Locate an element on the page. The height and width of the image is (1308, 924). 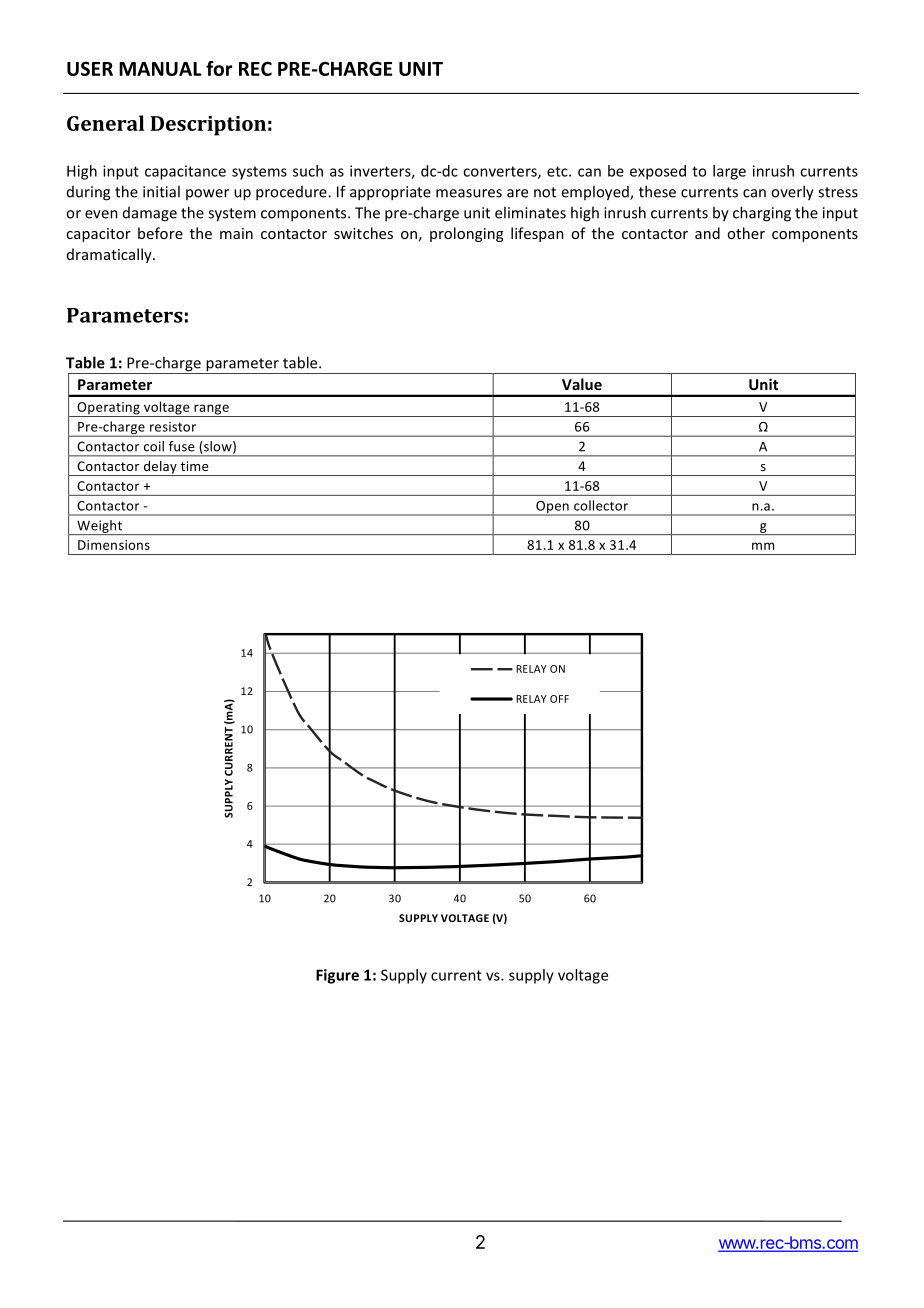
MANUAL is located at coordinates (160, 69).
